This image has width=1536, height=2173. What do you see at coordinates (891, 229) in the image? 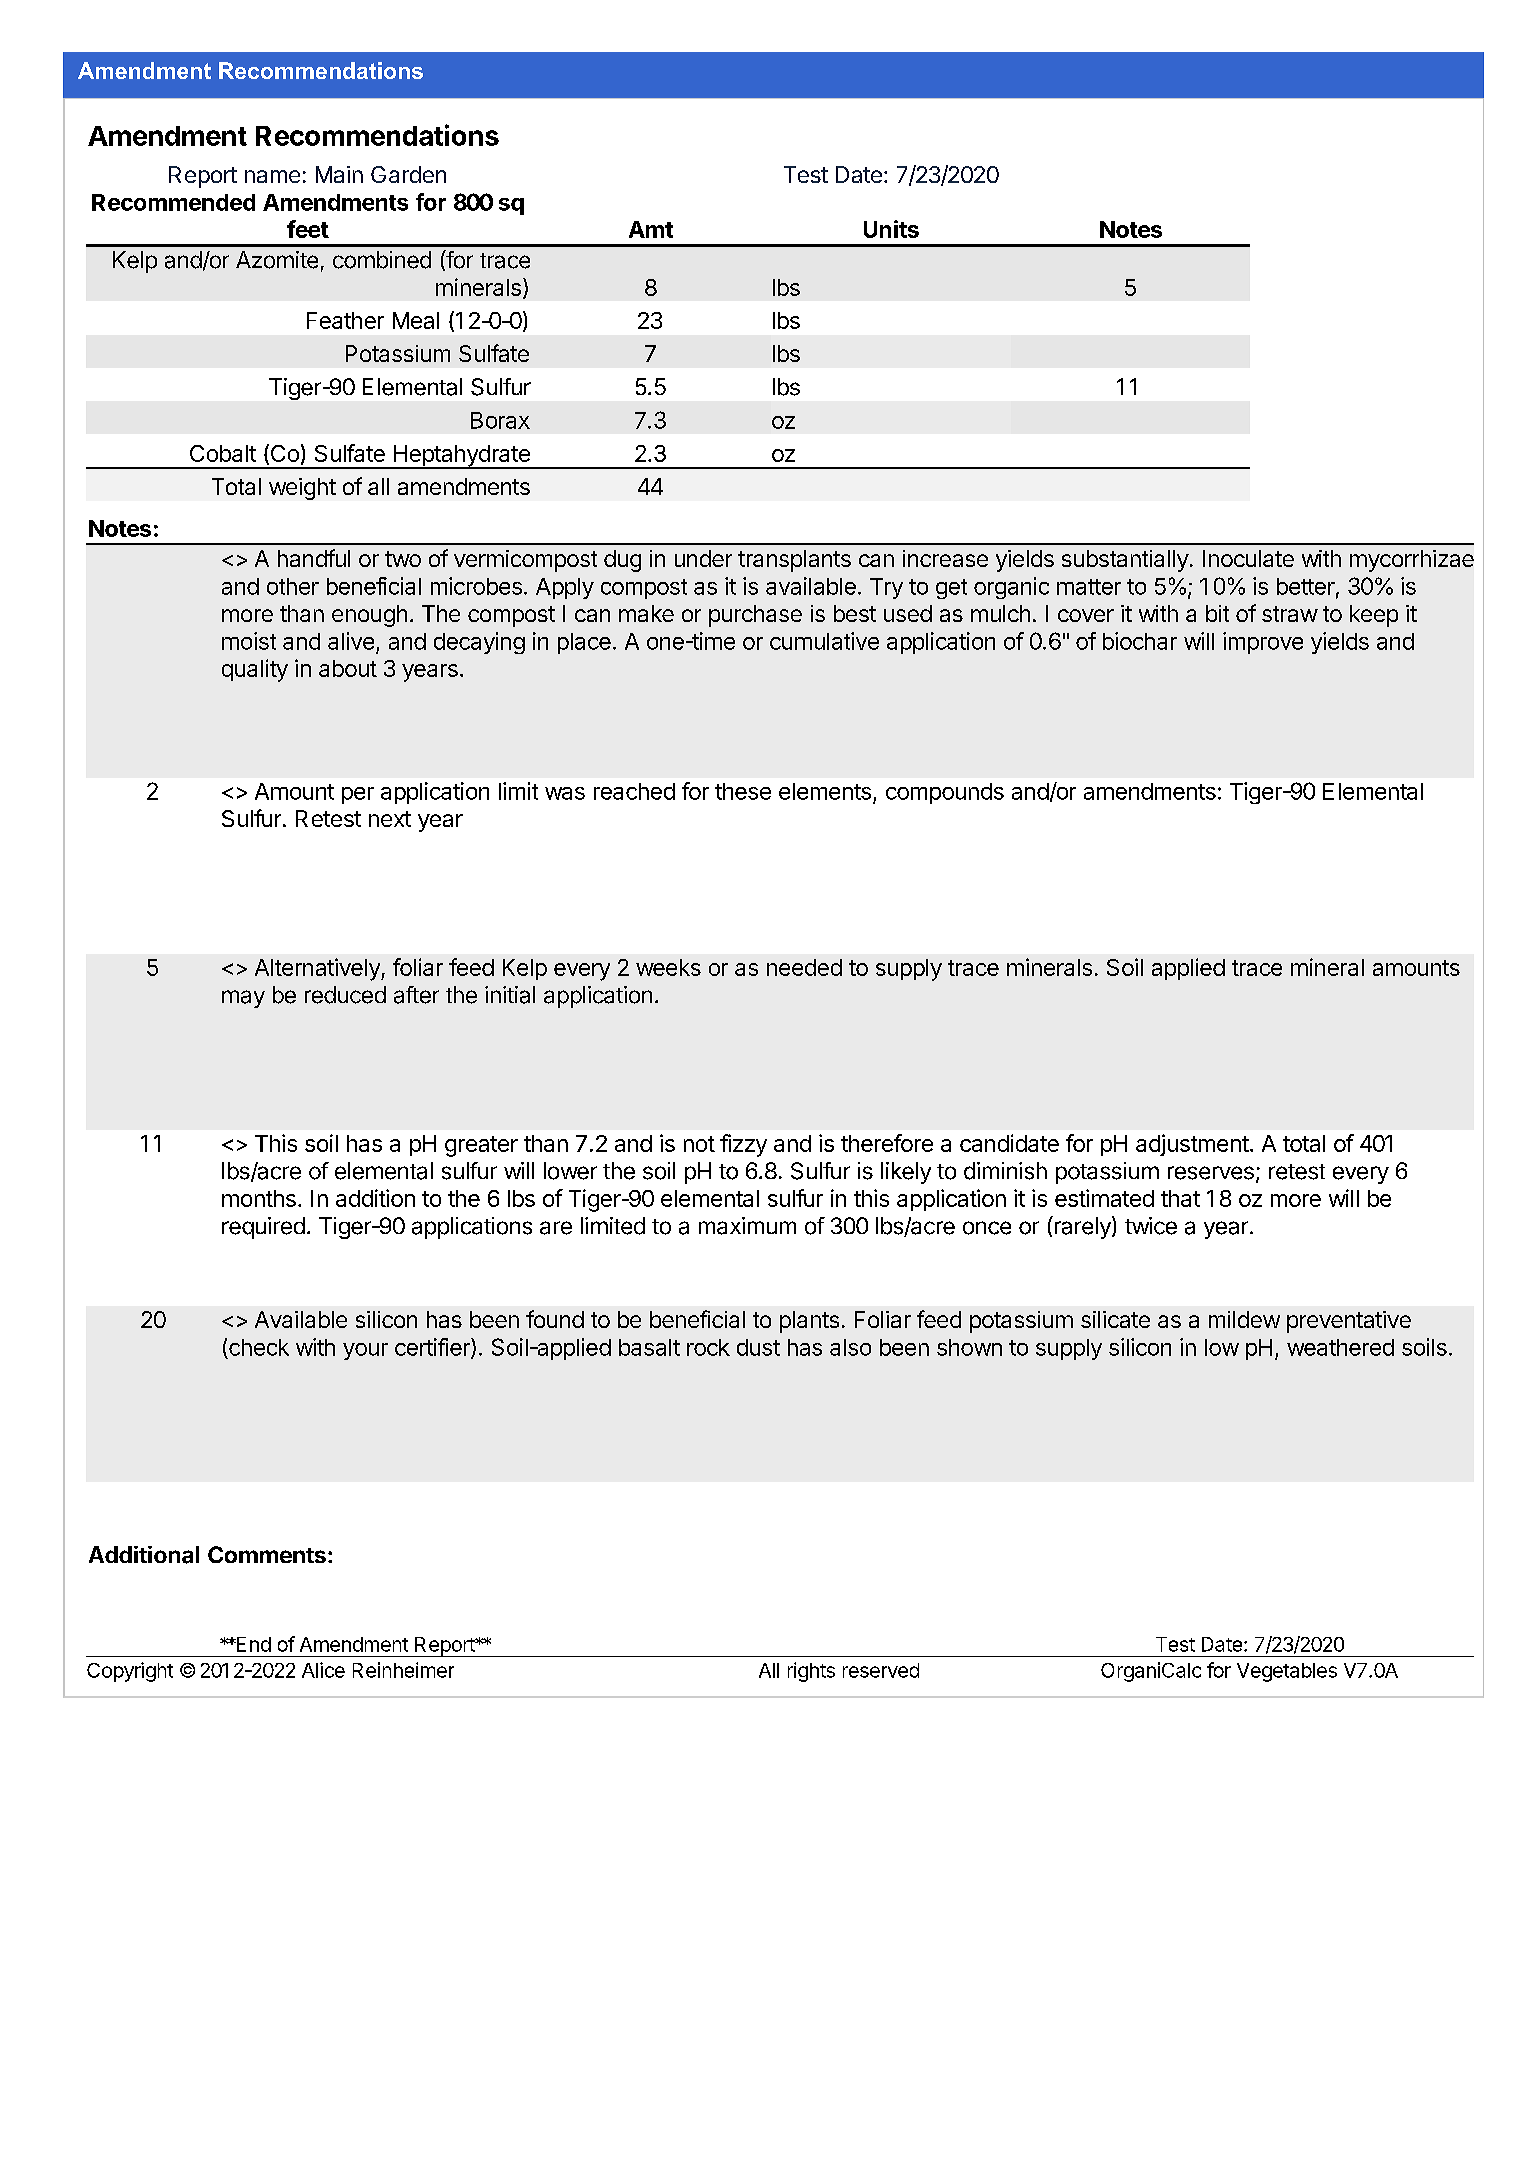
I see `Units` at bounding box center [891, 229].
